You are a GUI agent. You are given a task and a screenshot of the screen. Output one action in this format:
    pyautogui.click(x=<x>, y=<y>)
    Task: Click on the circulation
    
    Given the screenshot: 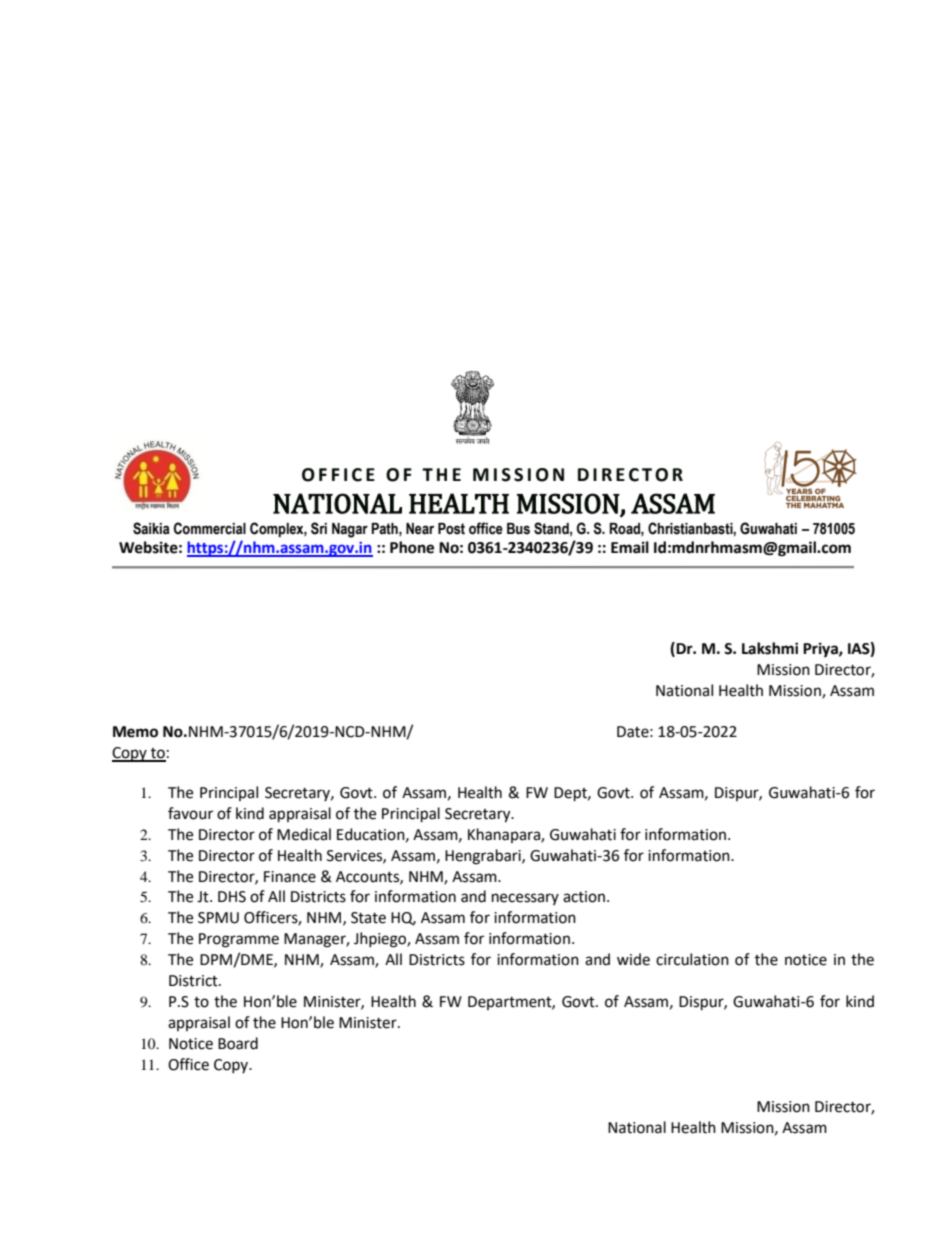 What is the action you would take?
    pyautogui.click(x=692, y=959)
